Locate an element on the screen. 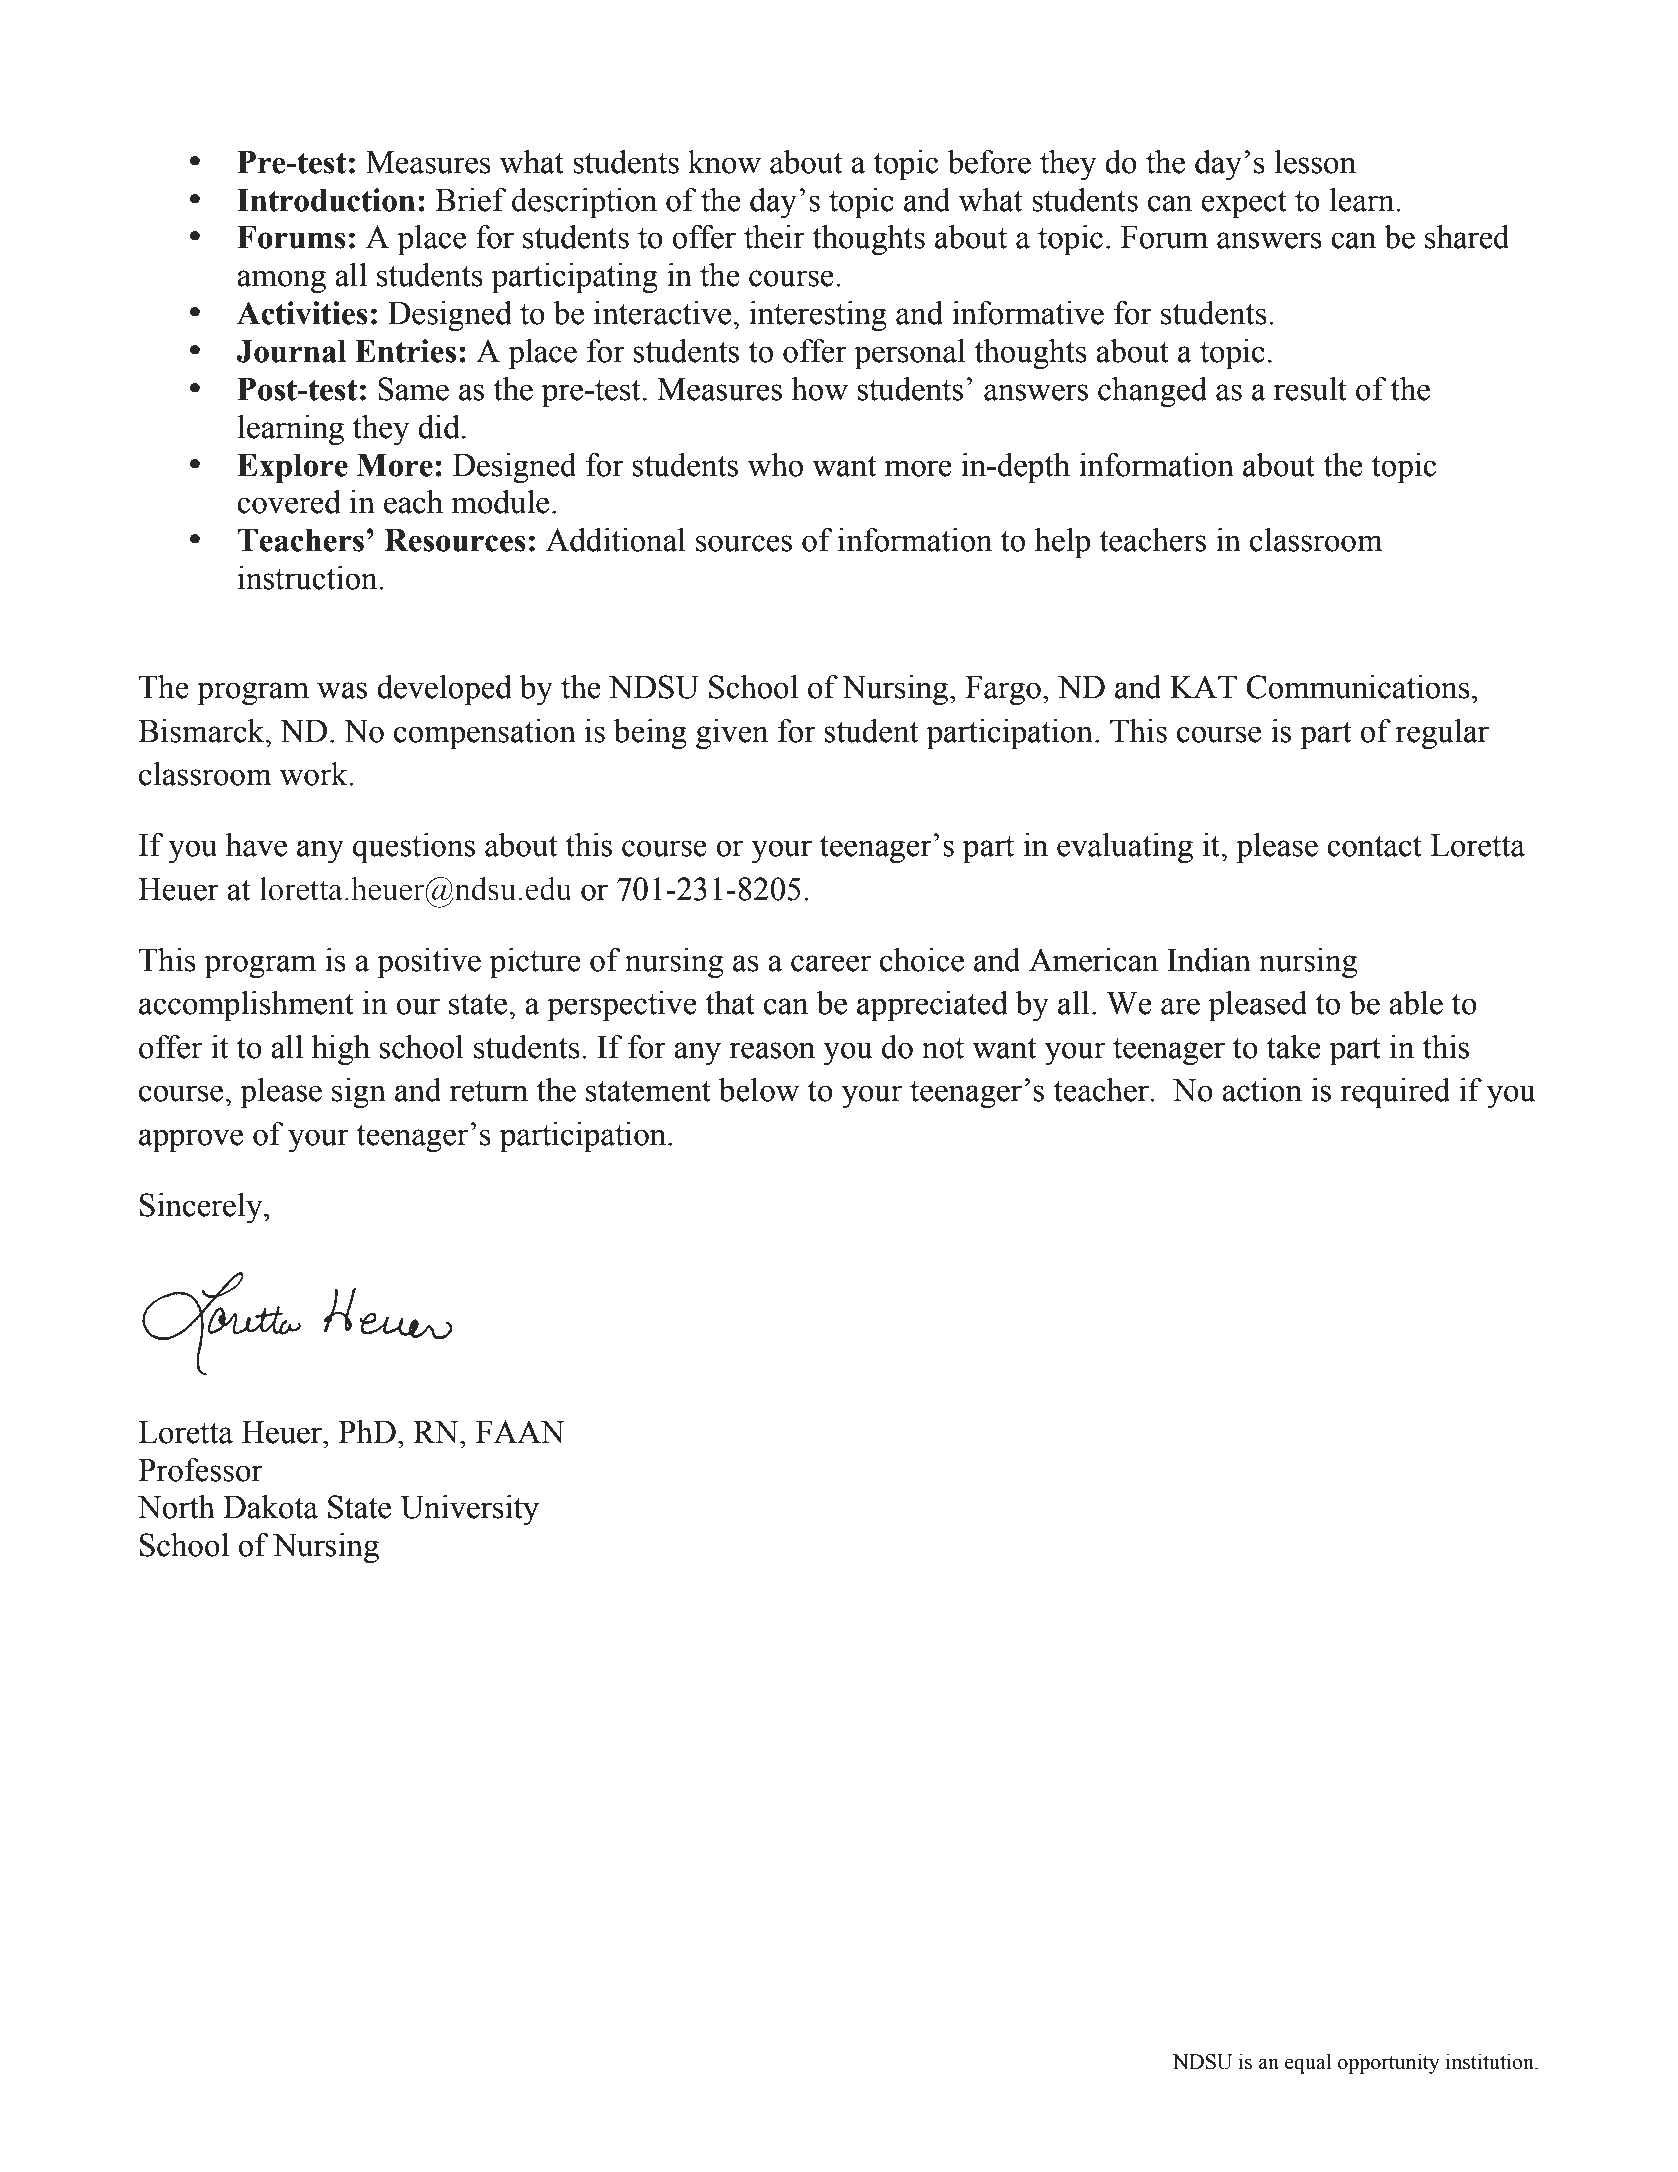 The width and height of the screenshot is (1678, 2172). required is located at coordinates (1395, 1093).
